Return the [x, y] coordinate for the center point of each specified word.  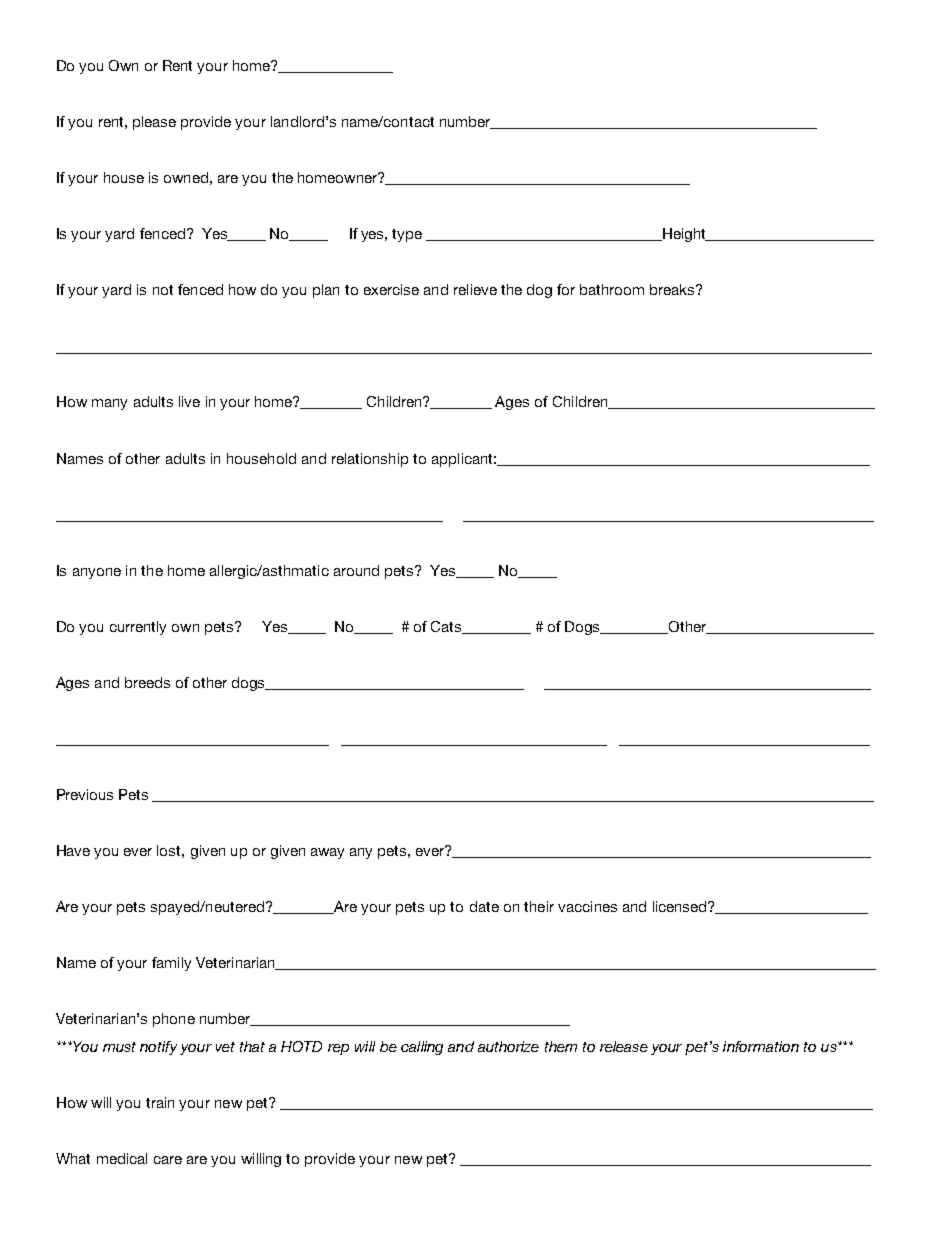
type [407, 235]
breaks [673, 289]
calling [422, 1048]
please [154, 123]
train [160, 1102]
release [624, 1046]
